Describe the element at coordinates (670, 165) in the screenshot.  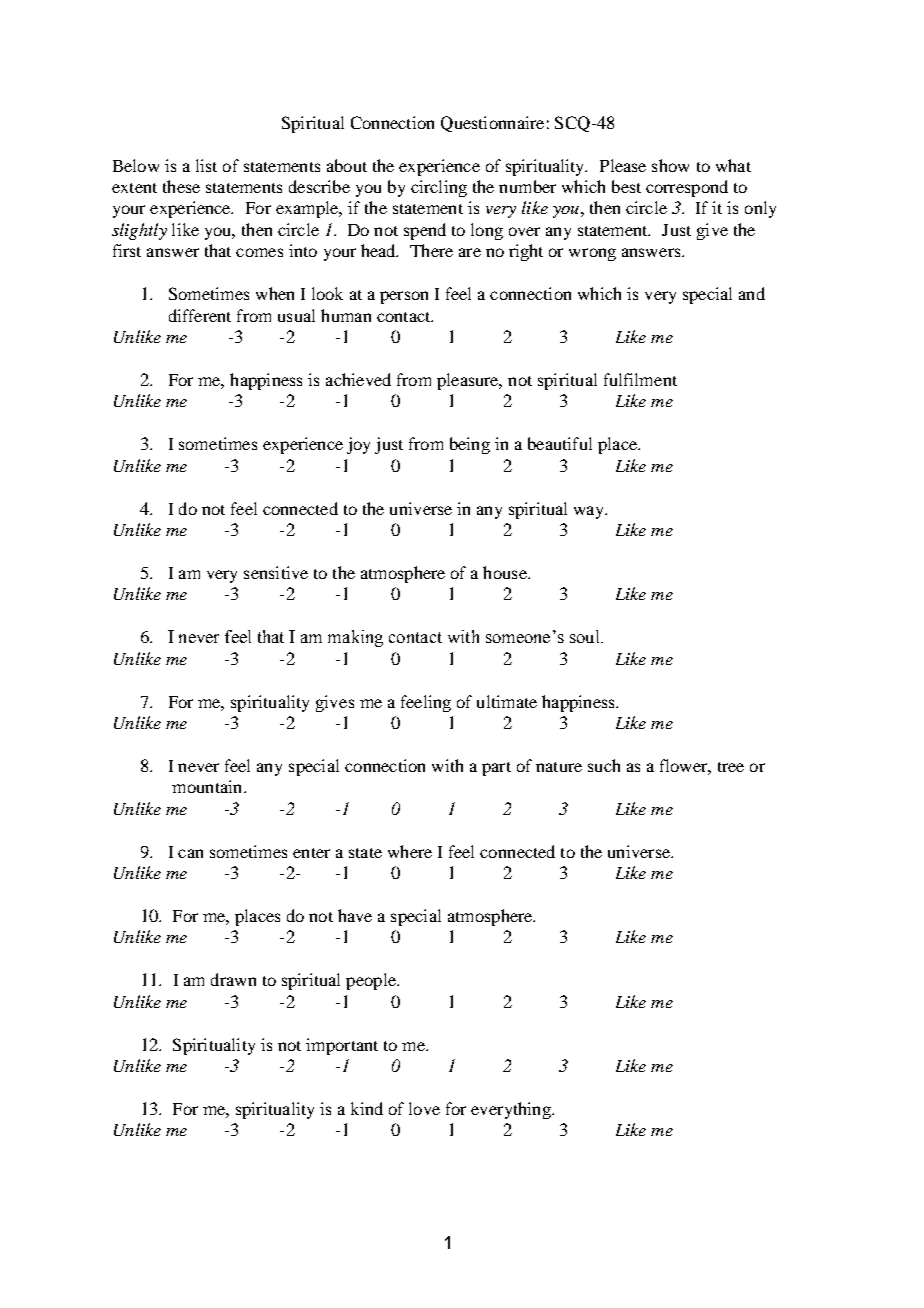
I see `show` at that location.
